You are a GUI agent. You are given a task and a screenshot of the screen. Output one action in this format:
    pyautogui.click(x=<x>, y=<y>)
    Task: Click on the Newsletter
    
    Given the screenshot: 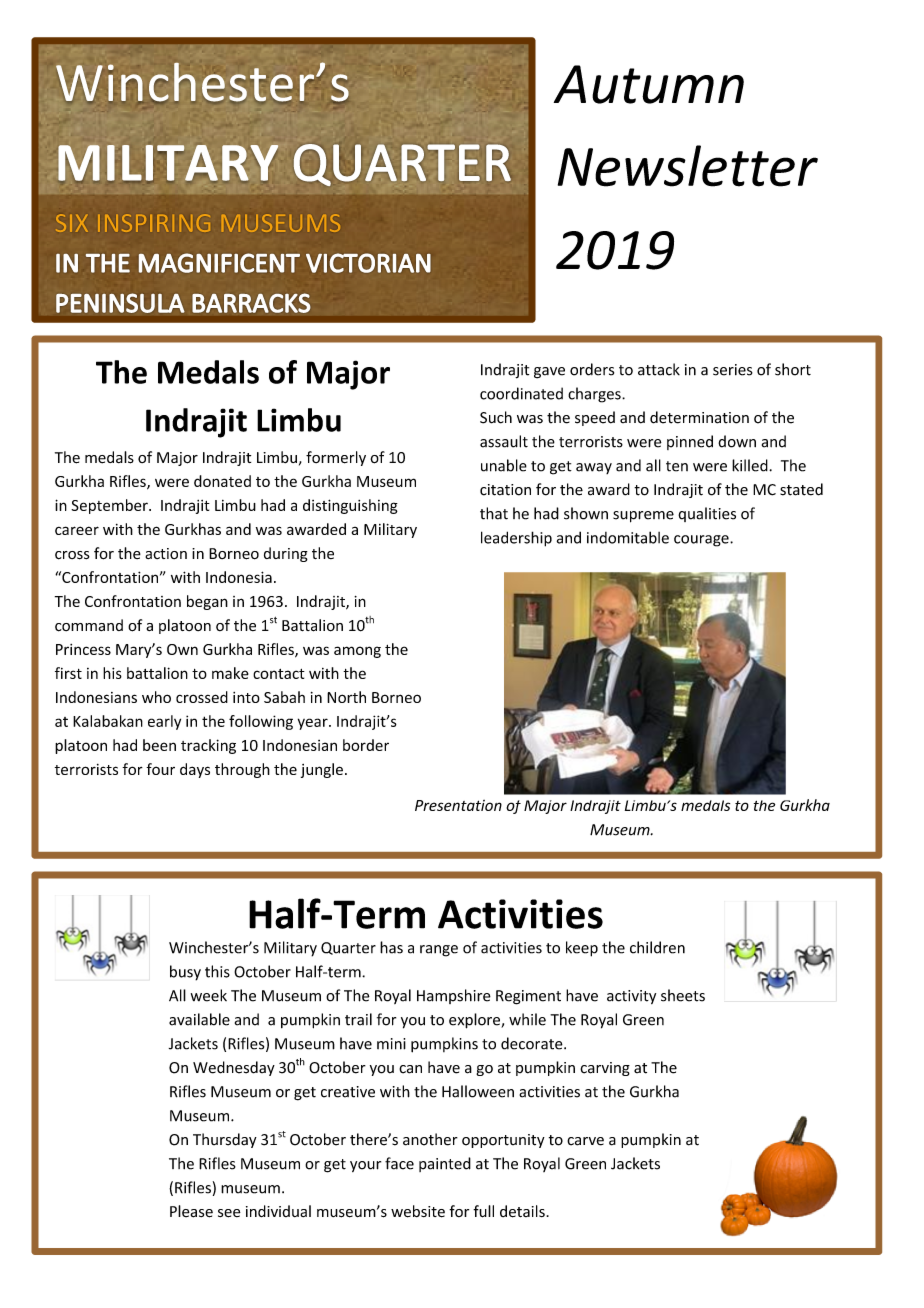 What is the action you would take?
    pyautogui.click(x=688, y=166)
